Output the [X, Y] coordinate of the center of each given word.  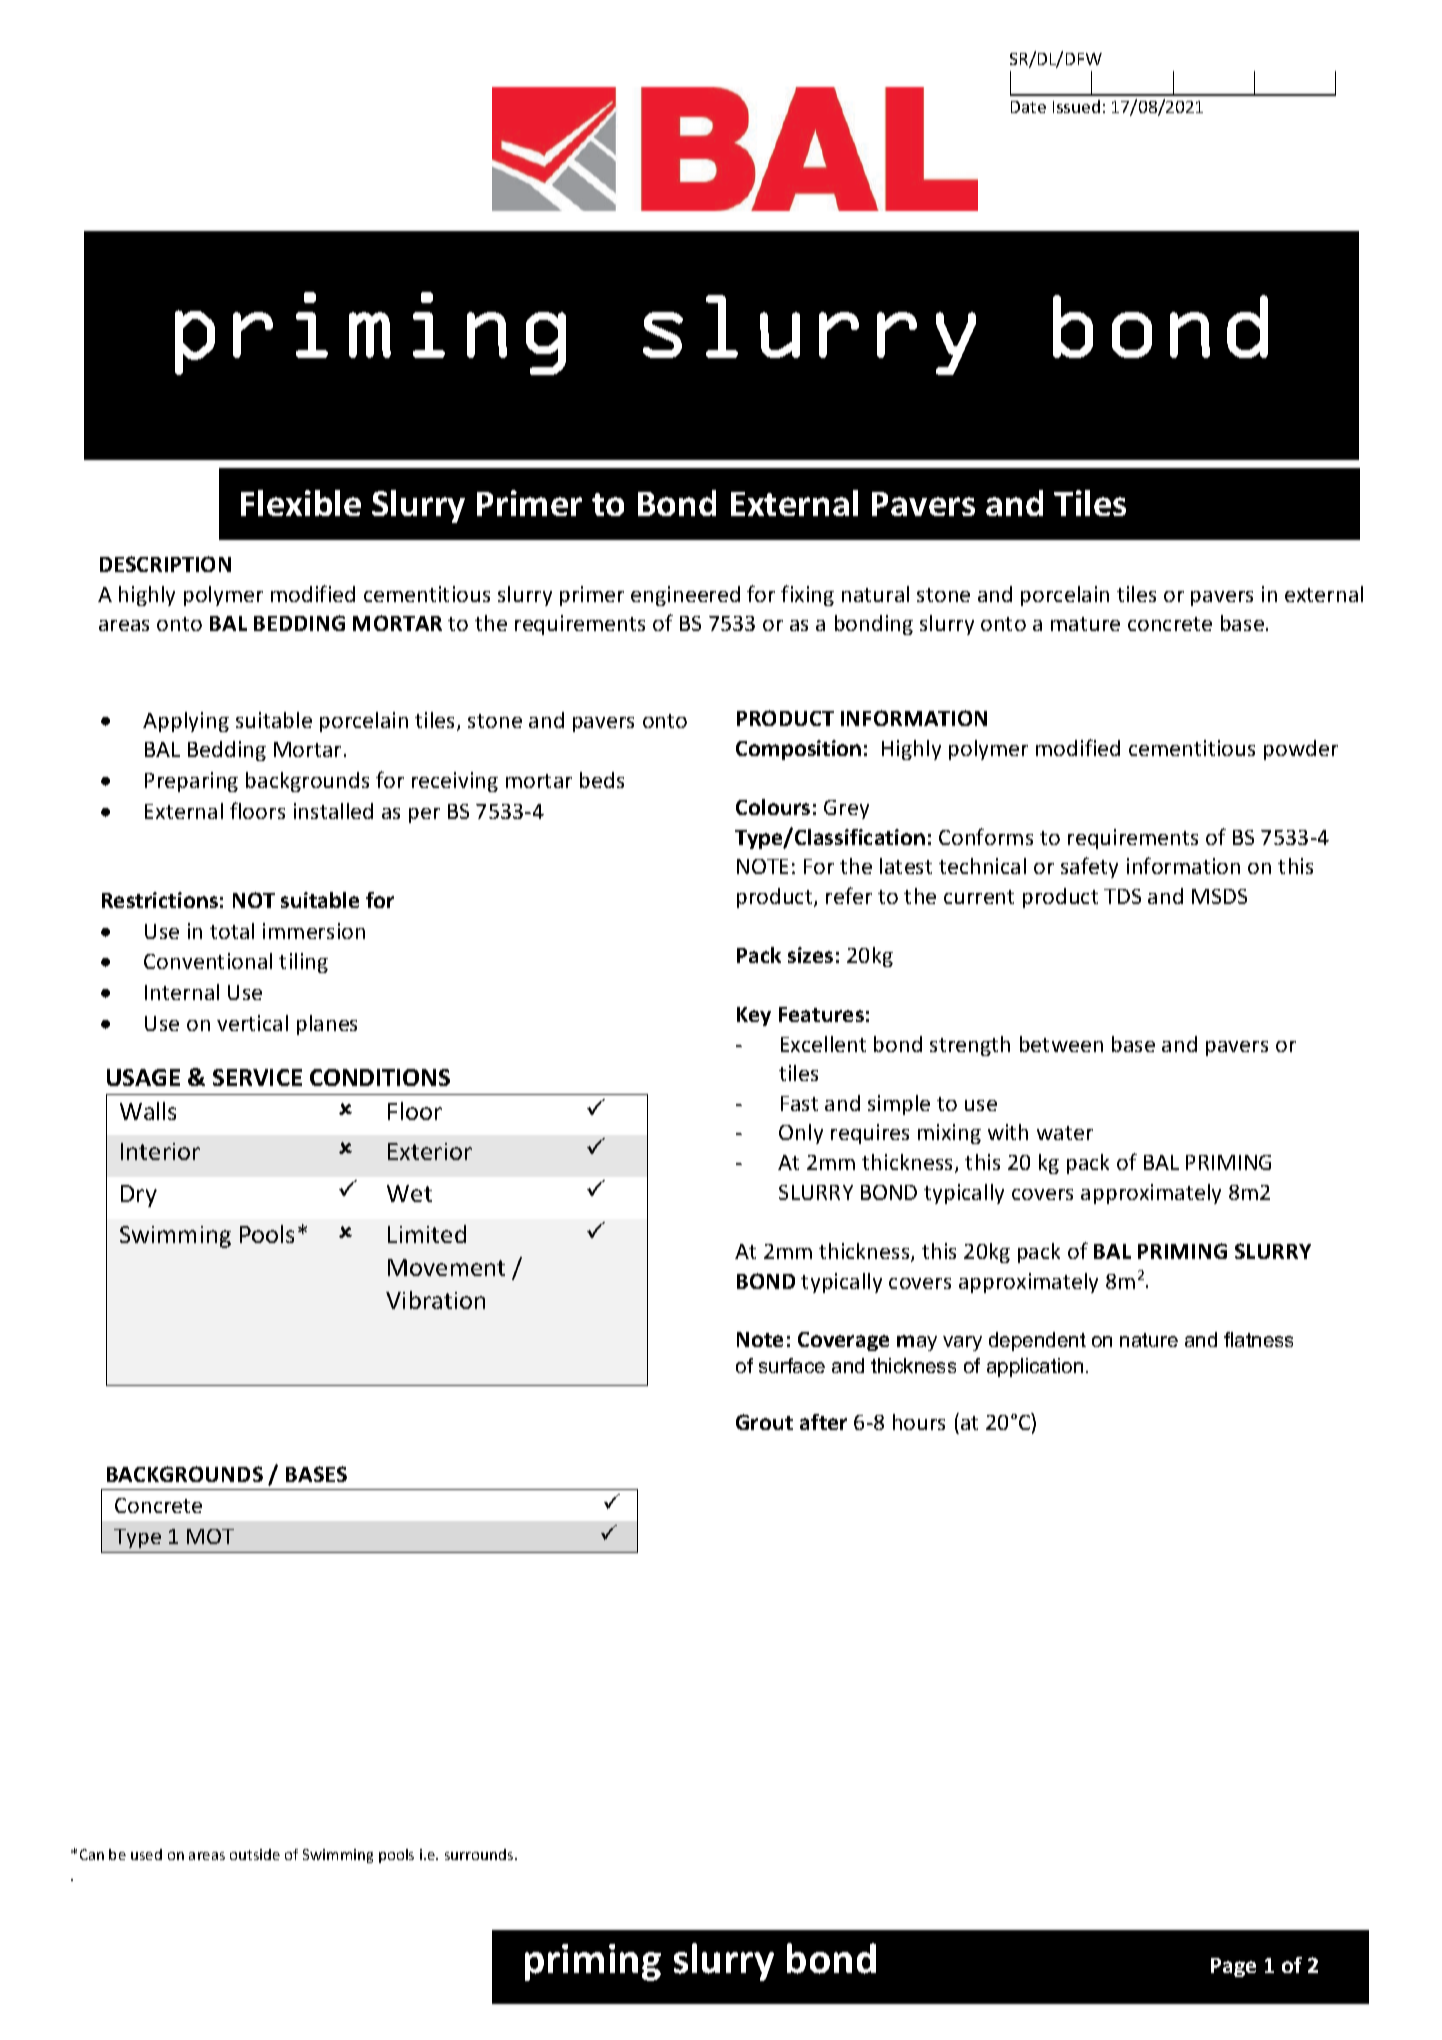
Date [1028, 107]
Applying [186, 722]
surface [792, 1365]
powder [1301, 750]
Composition [798, 750]
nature [1149, 1340]
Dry [139, 1196]
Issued [1076, 106]
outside [255, 1854]
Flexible [301, 503]
